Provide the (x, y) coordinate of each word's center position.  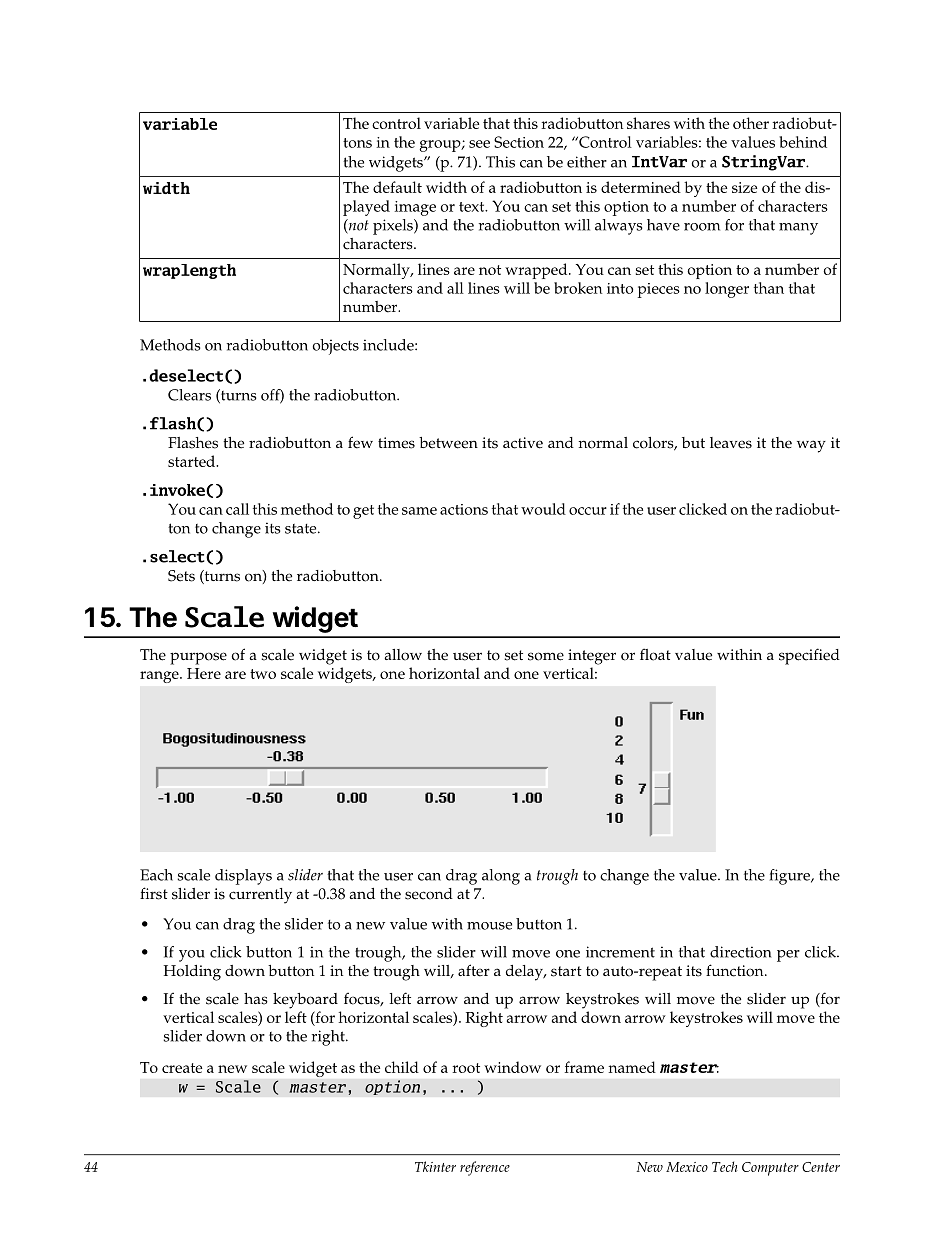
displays (243, 877)
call (237, 509)
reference (485, 1168)
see (479, 144)
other (751, 123)
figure (791, 877)
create (182, 1068)
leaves (731, 443)
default (397, 187)
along (501, 877)
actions (464, 509)
